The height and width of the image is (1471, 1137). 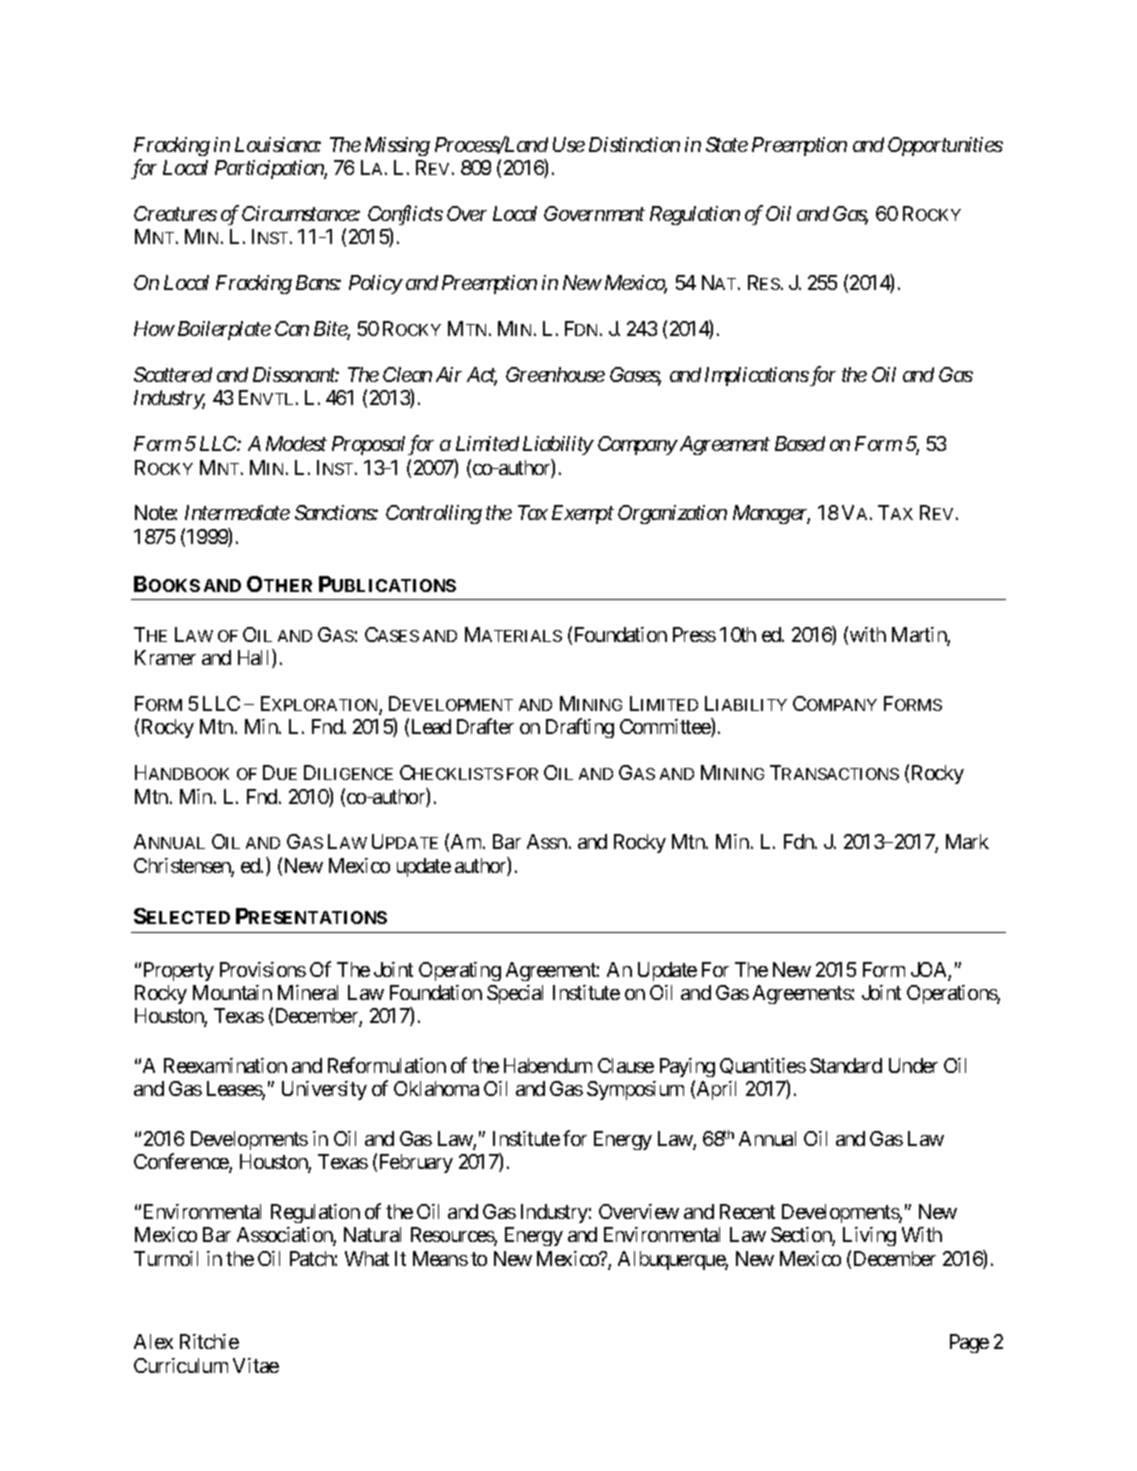 I want to click on Based, so click(x=800, y=443).
